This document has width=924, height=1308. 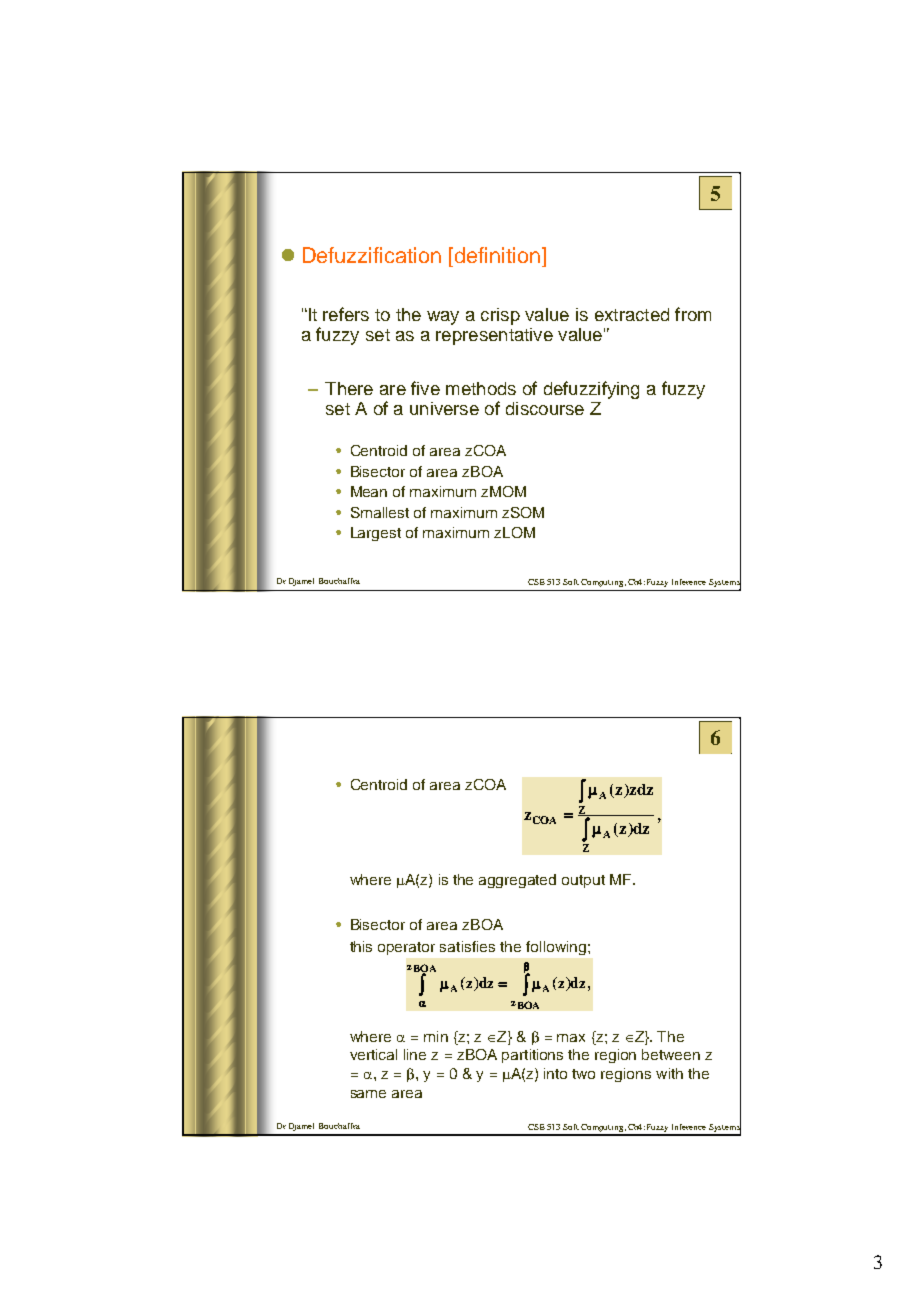 What do you see at coordinates (517, 881) in the document?
I see `aggregated` at bounding box center [517, 881].
